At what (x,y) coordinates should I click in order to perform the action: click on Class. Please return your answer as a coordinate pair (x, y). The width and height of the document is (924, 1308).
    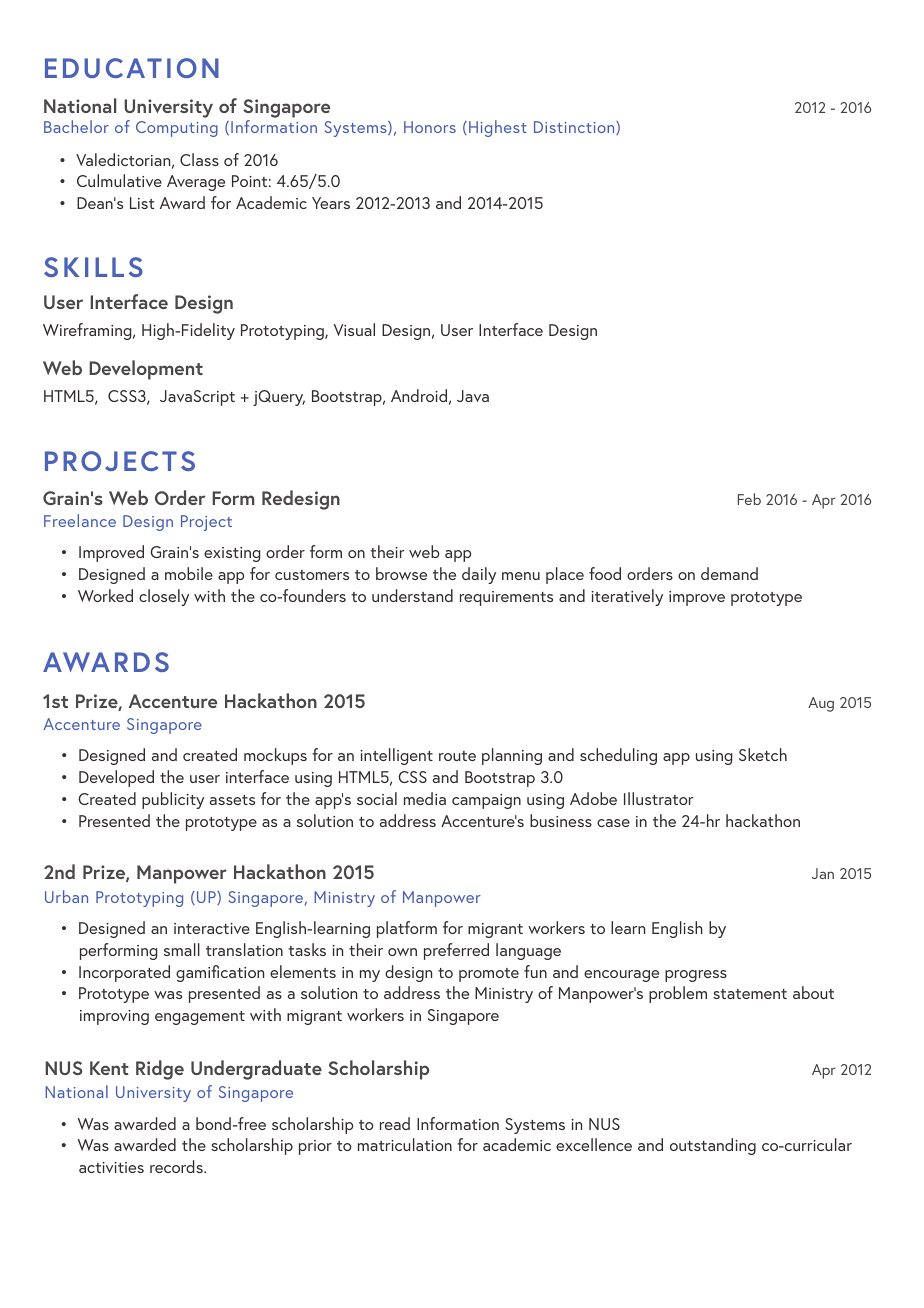
    Looking at the image, I should click on (199, 159).
